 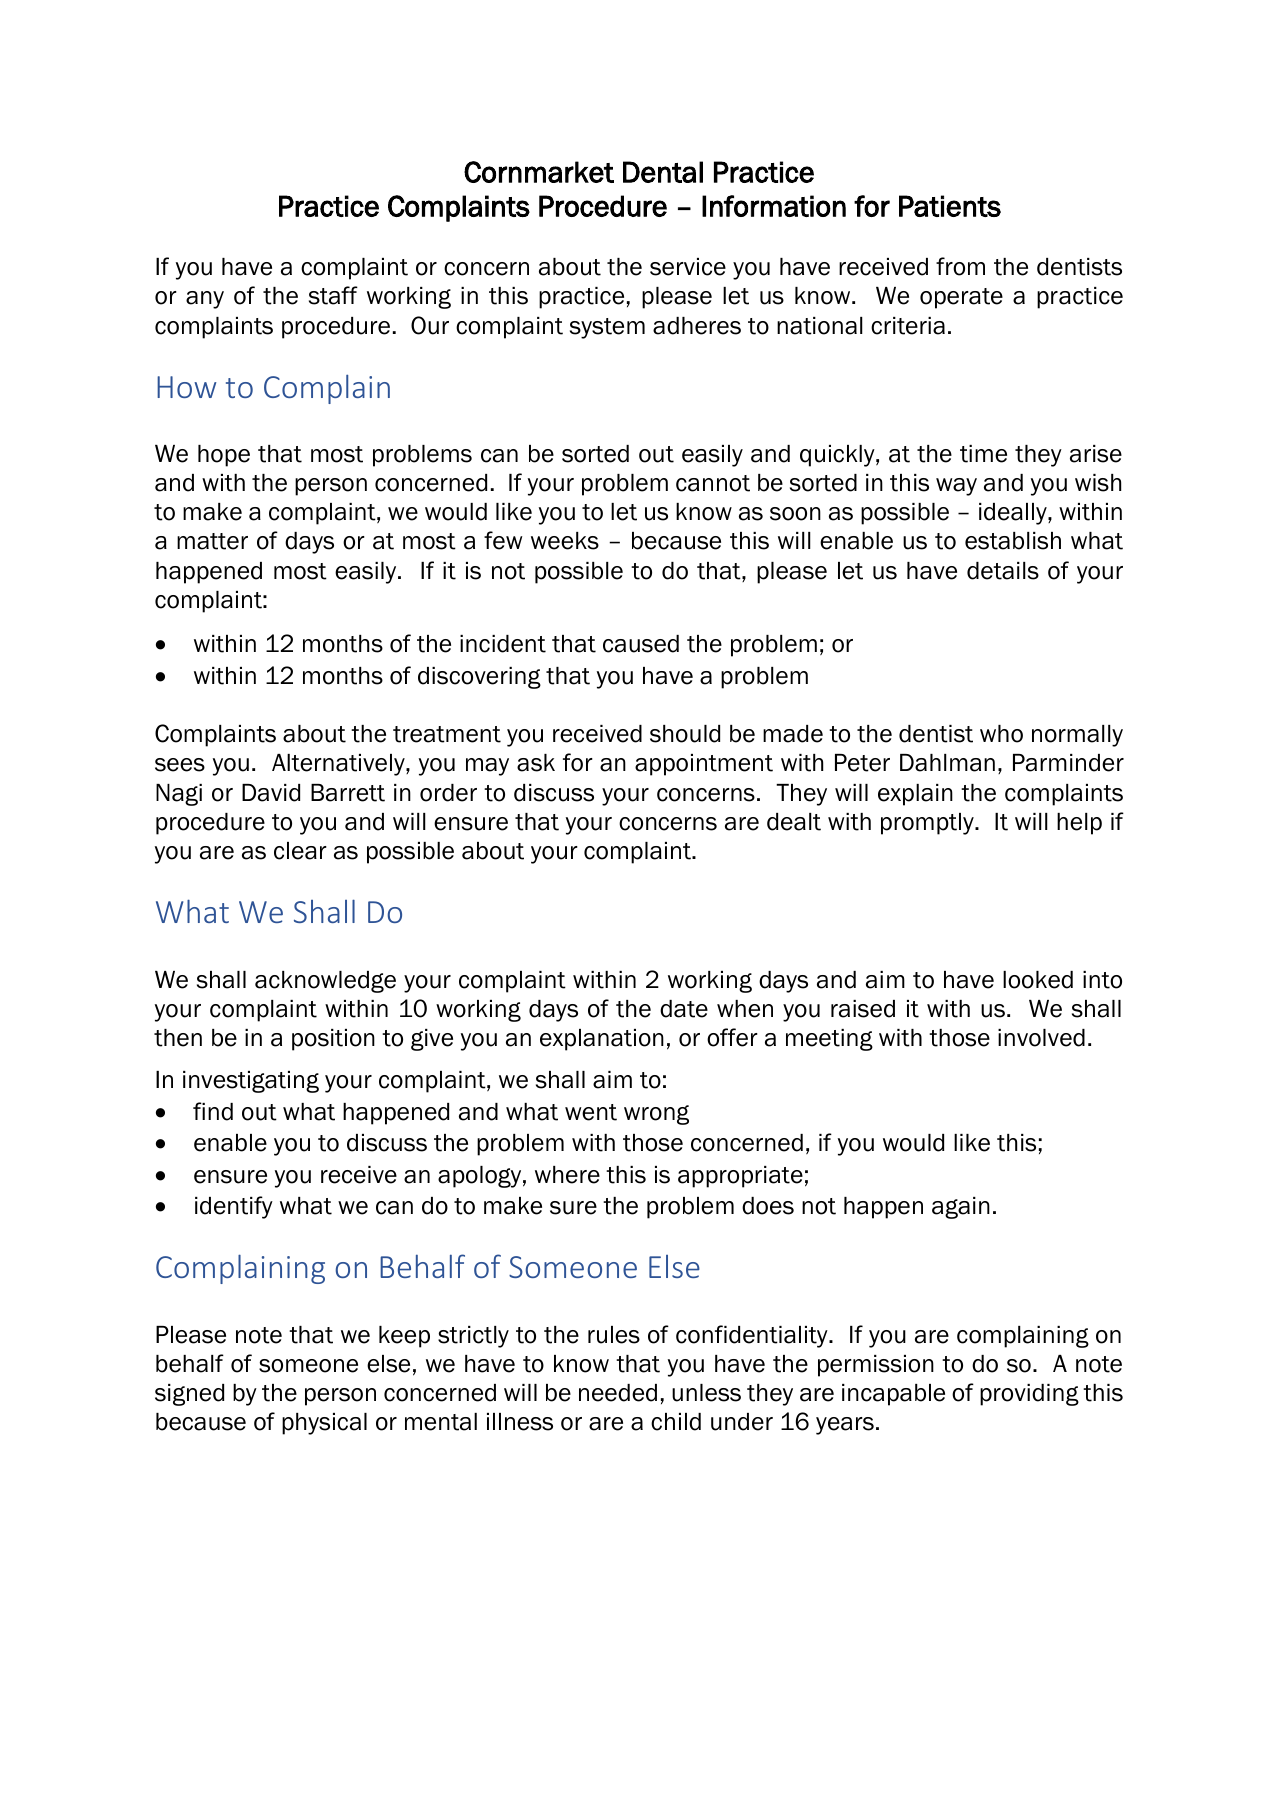 I want to click on staff, so click(x=333, y=295).
